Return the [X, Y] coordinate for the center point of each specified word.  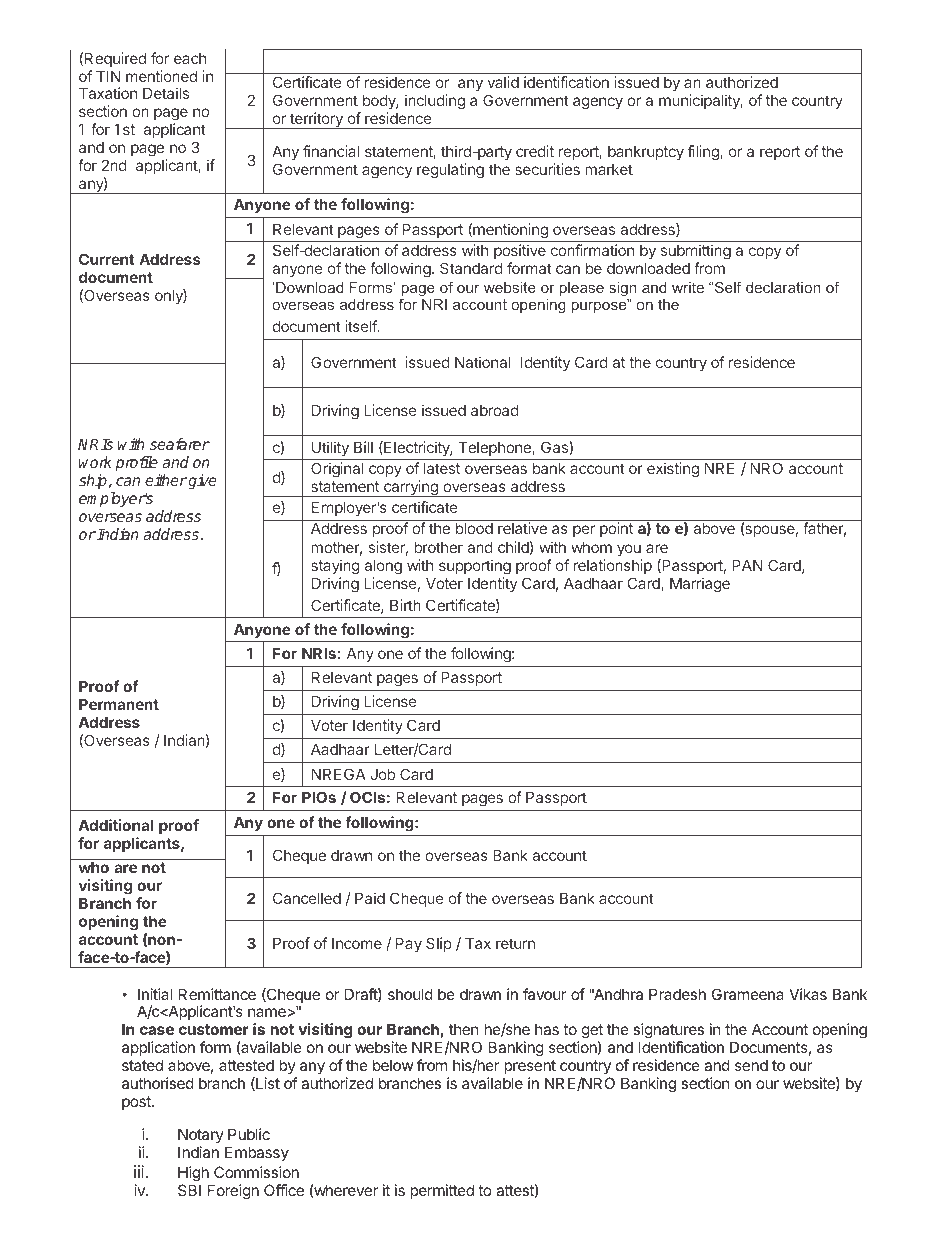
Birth [405, 605]
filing [704, 153]
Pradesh [677, 994]
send [751, 1065]
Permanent [119, 704]
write [688, 287]
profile [136, 463]
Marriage [700, 585]
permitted [442, 1191]
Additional [116, 825]
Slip [439, 944]
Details [166, 93]
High [193, 1174]
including [435, 102]
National [482, 362]
